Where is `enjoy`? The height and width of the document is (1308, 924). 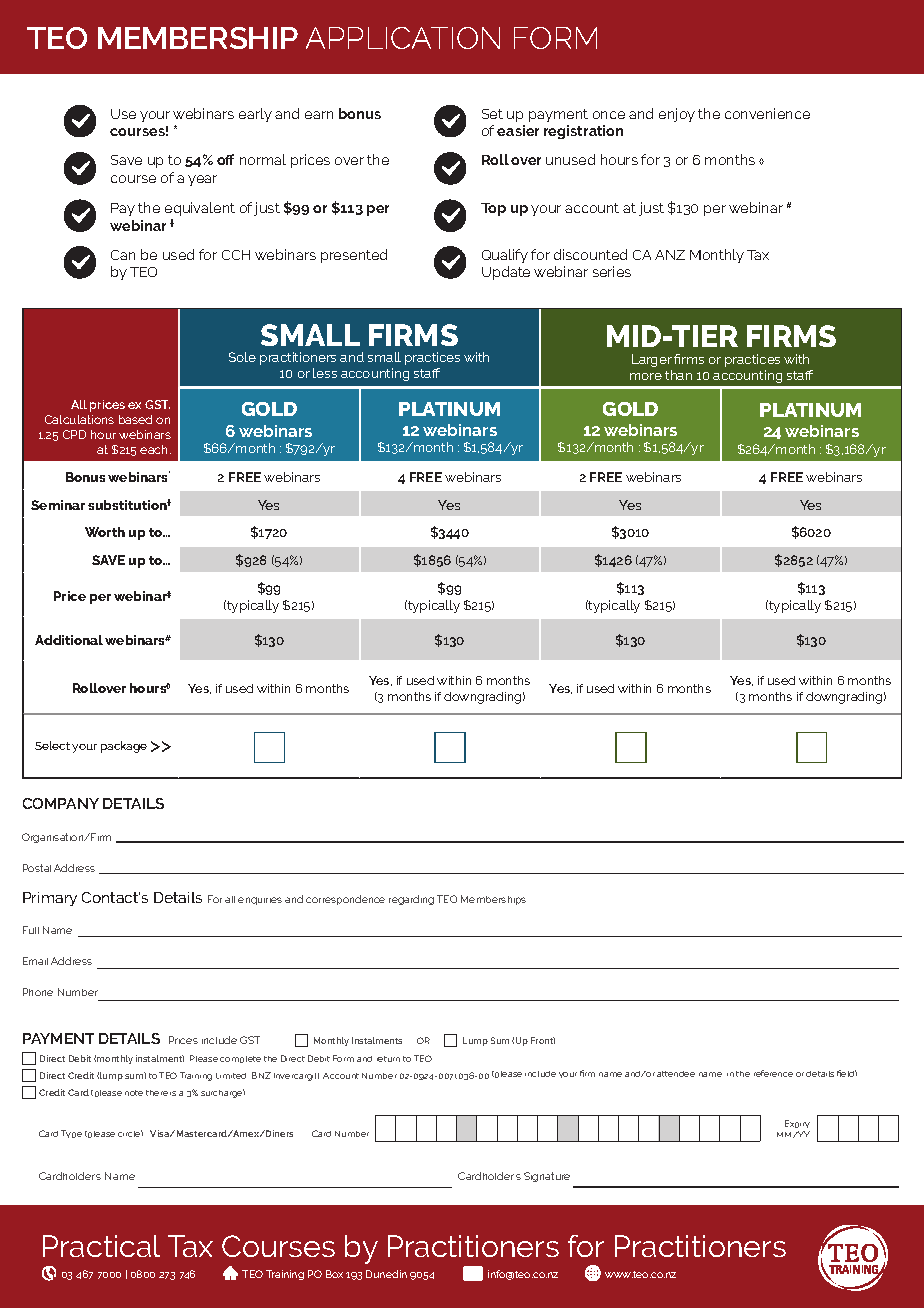 enjoy is located at coordinates (677, 115).
